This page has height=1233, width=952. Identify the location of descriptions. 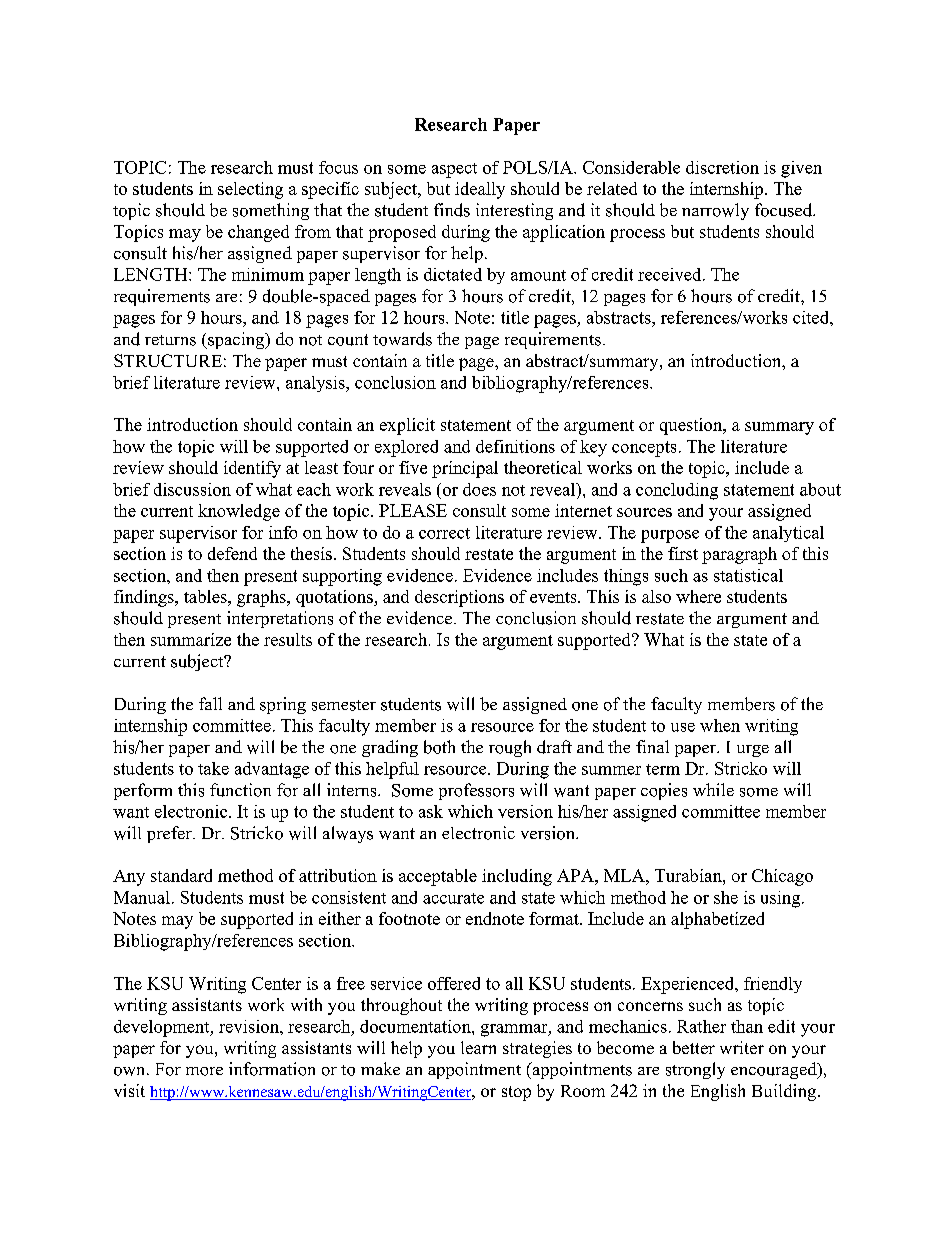
(459, 598).
